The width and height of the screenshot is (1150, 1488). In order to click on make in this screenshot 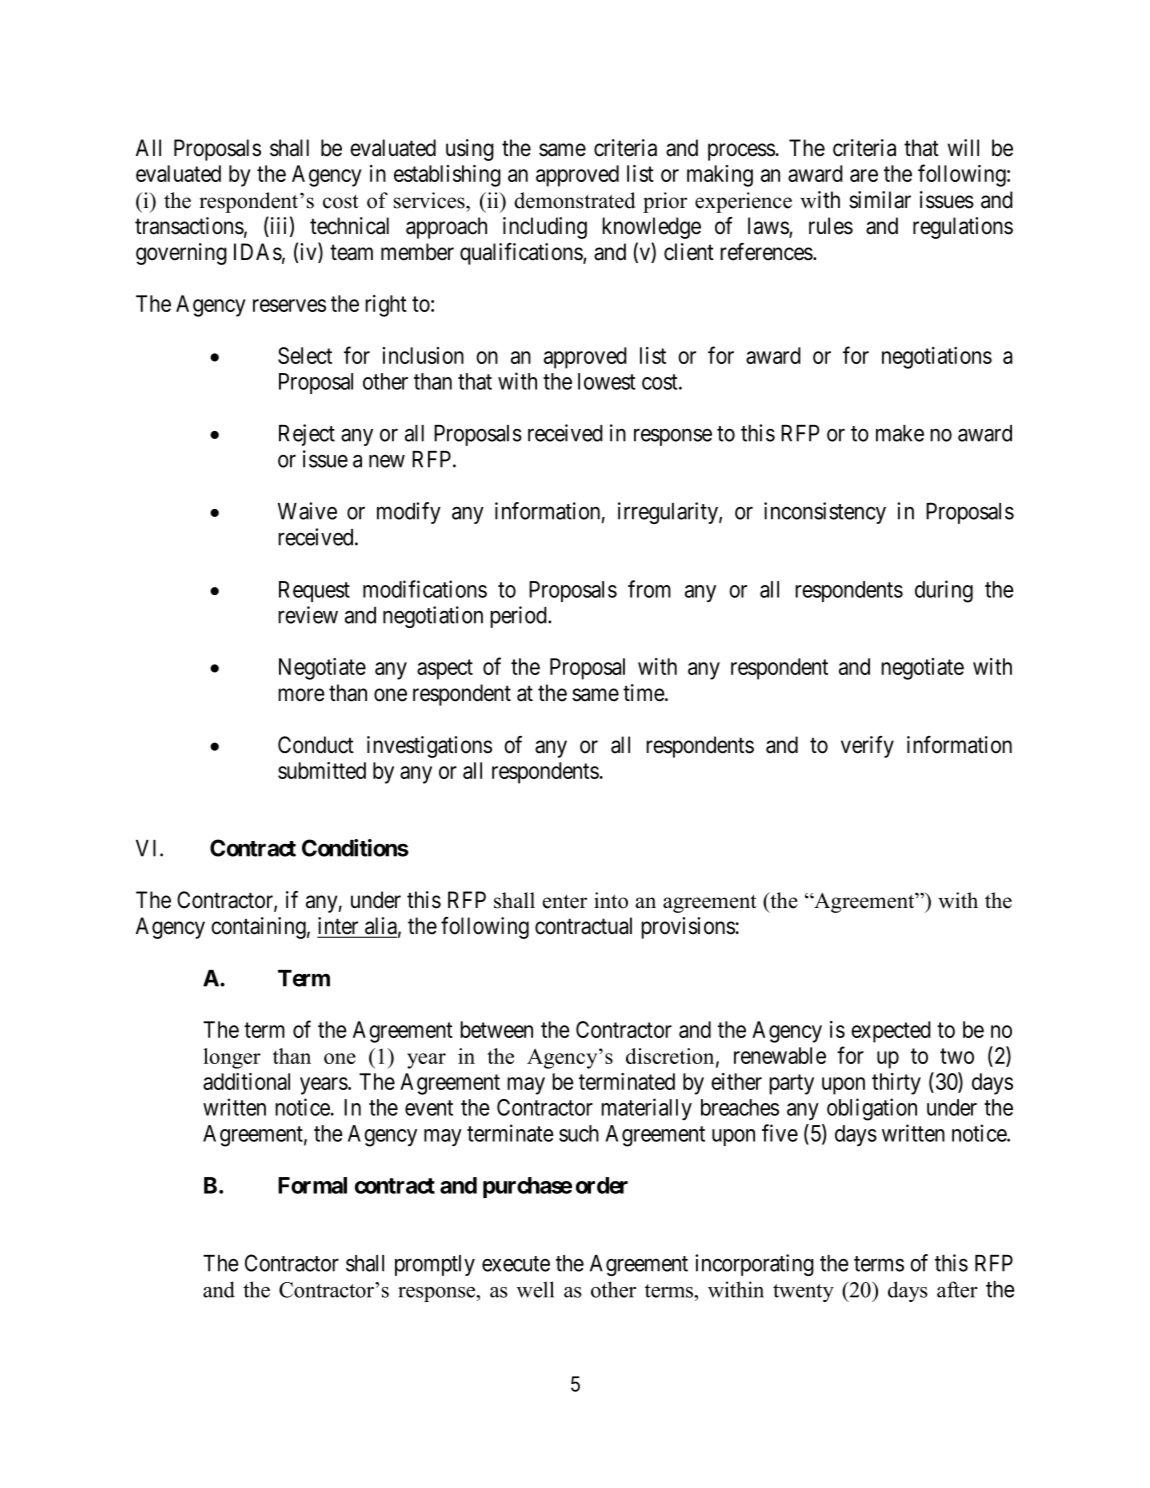, I will do `click(900, 433)`.
